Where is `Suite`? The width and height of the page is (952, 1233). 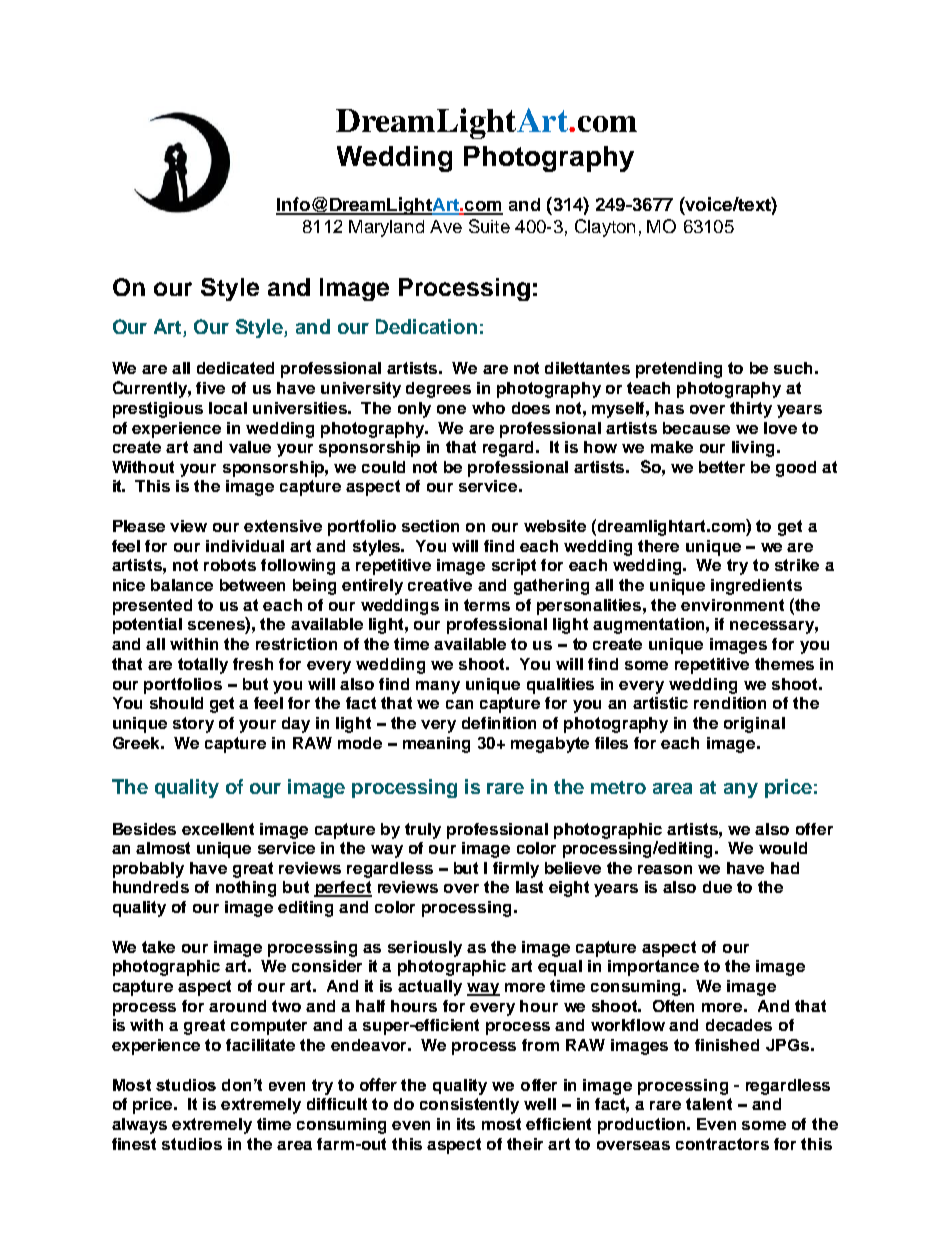
Suite is located at coordinates (489, 226).
